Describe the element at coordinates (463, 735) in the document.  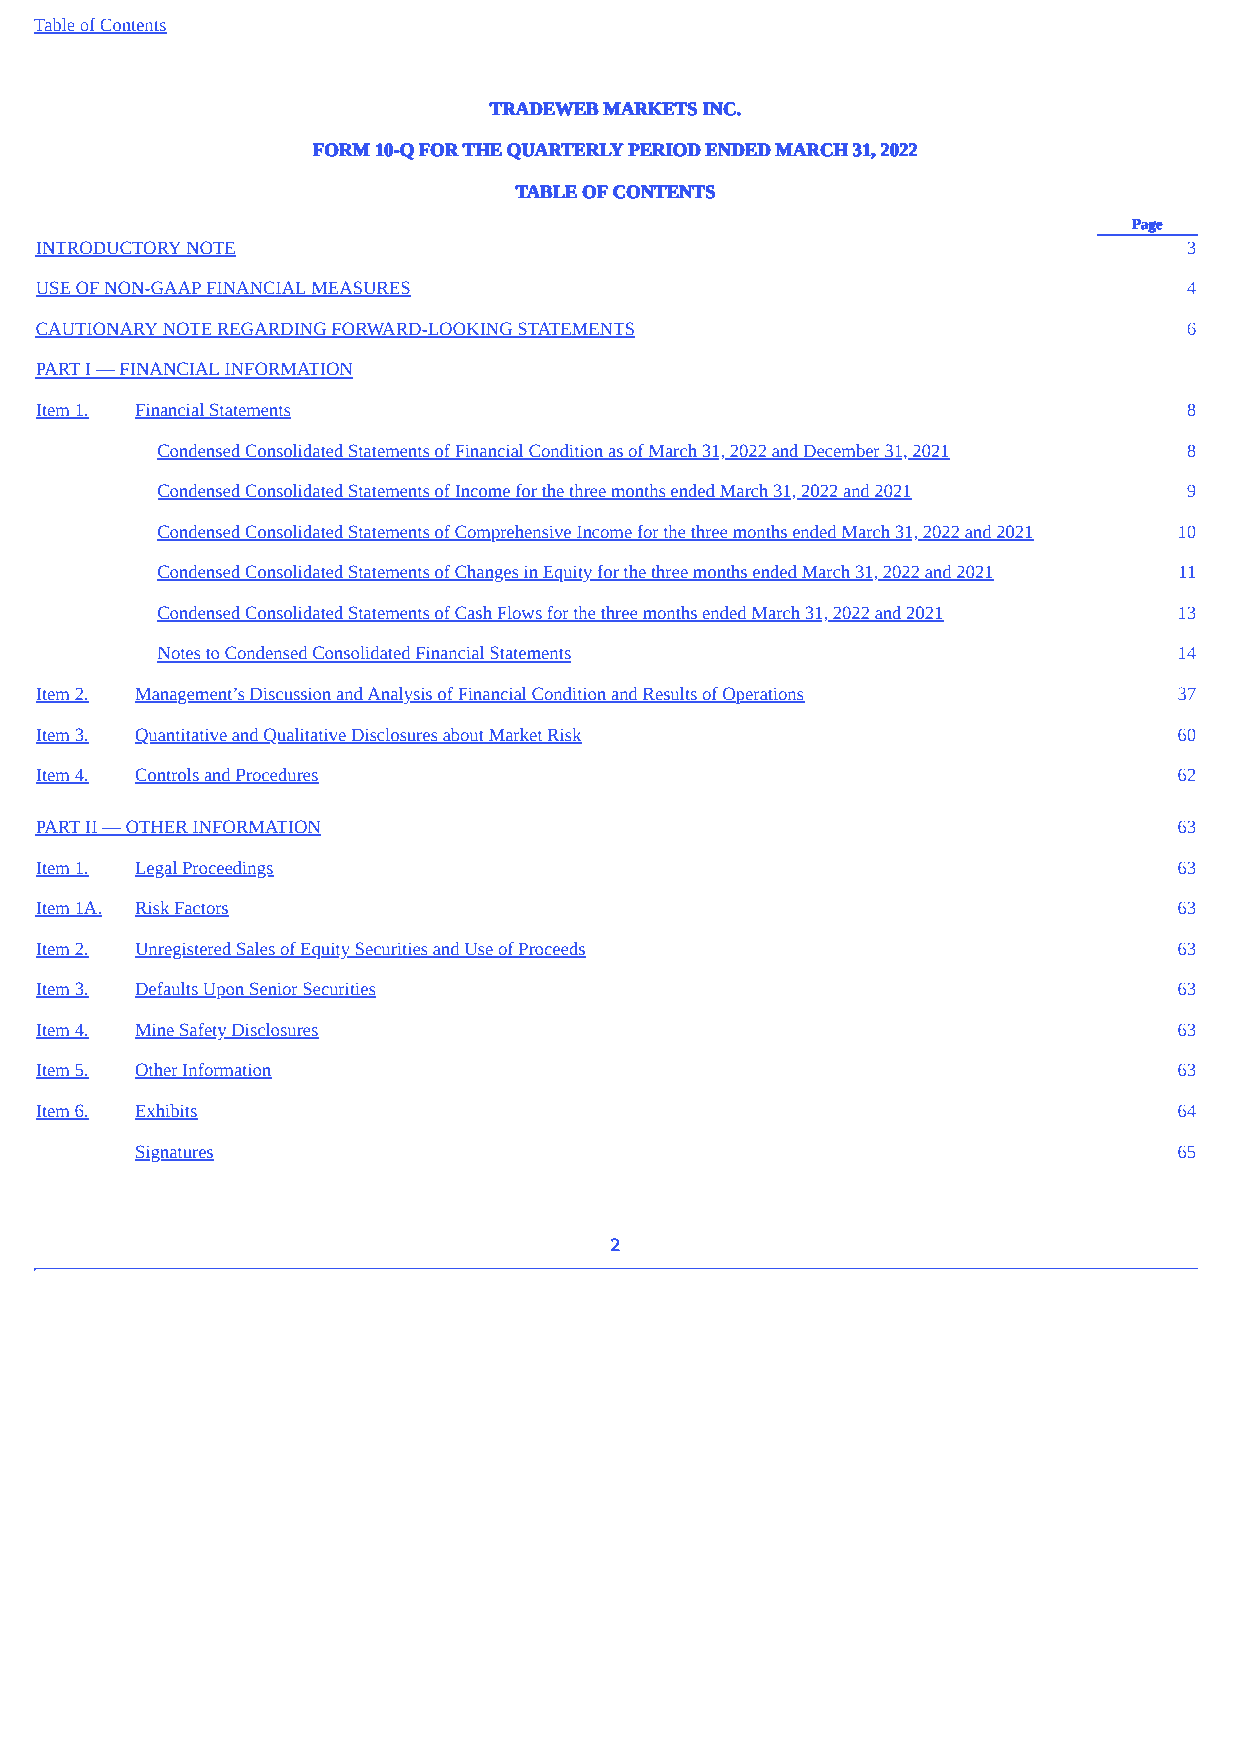
I see `about` at that location.
